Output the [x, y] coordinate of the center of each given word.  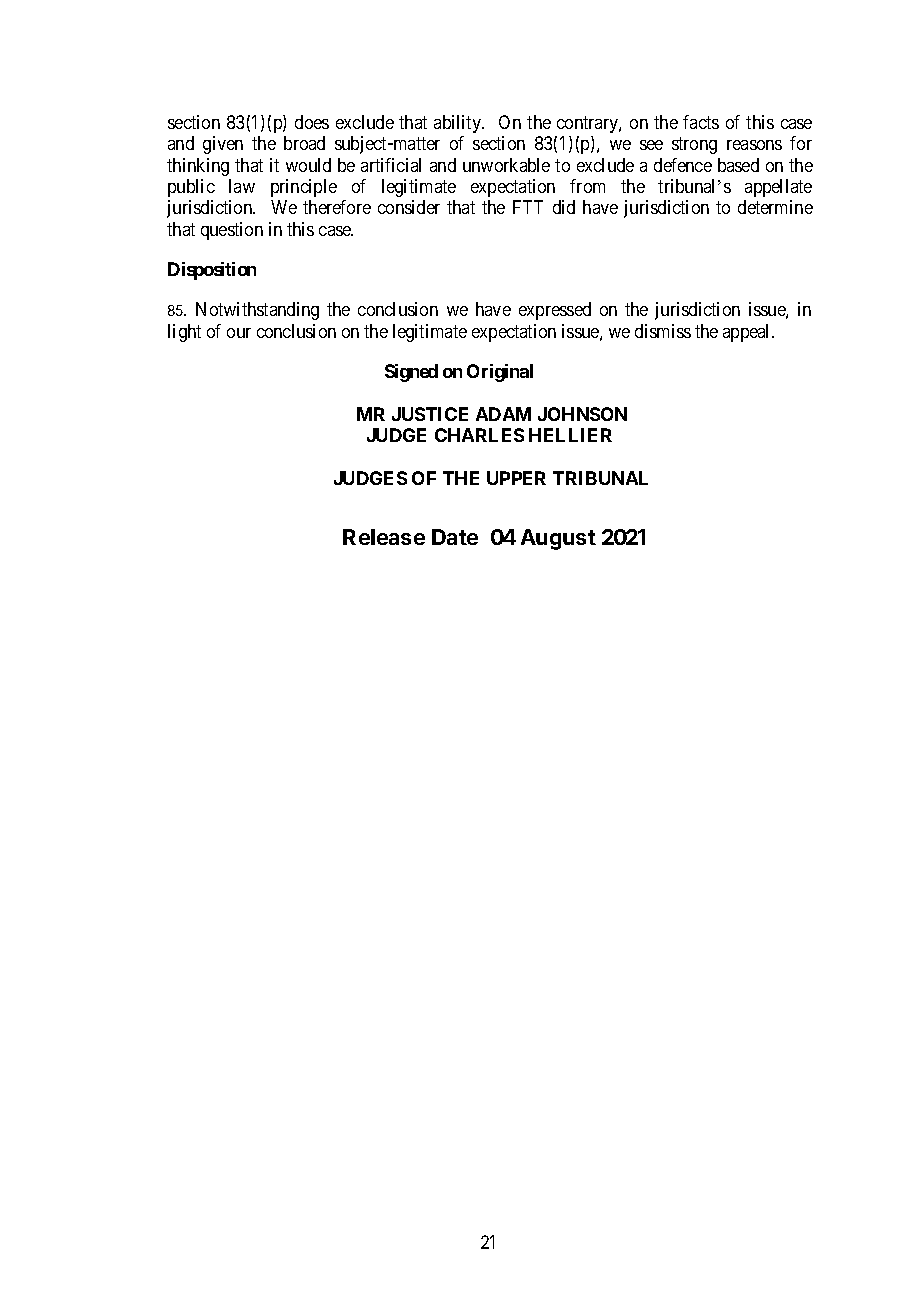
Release [384, 537]
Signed [411, 373]
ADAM [503, 414]
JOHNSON [582, 414]
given [223, 145]
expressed [555, 311]
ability [458, 124]
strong [694, 145]
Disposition [212, 271]
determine [775, 207]
